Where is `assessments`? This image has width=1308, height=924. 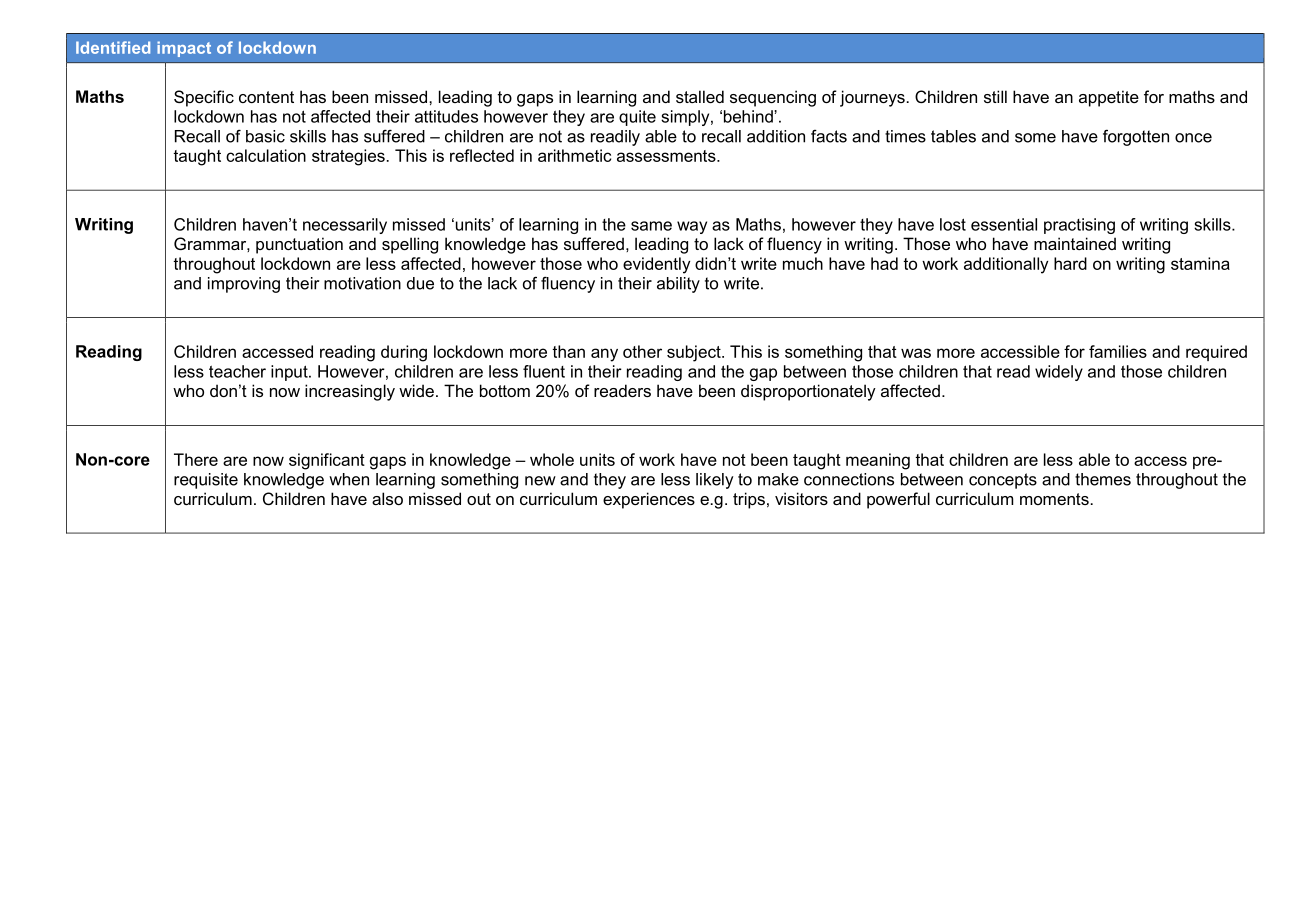
assessments is located at coordinates (667, 156).
